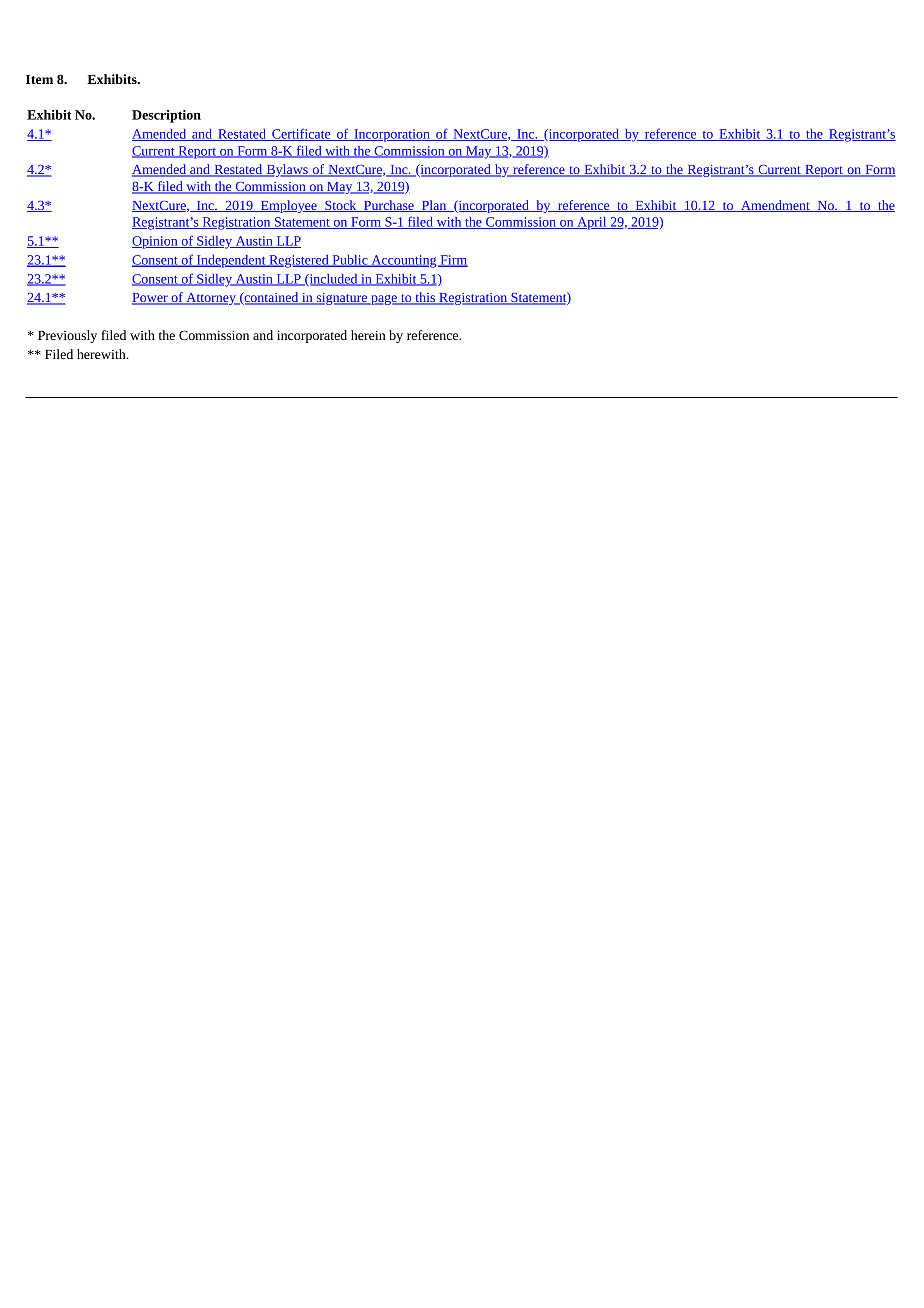 The height and width of the screenshot is (1308, 924). Describe the element at coordinates (288, 206) in the screenshot. I see `Employee` at that location.
